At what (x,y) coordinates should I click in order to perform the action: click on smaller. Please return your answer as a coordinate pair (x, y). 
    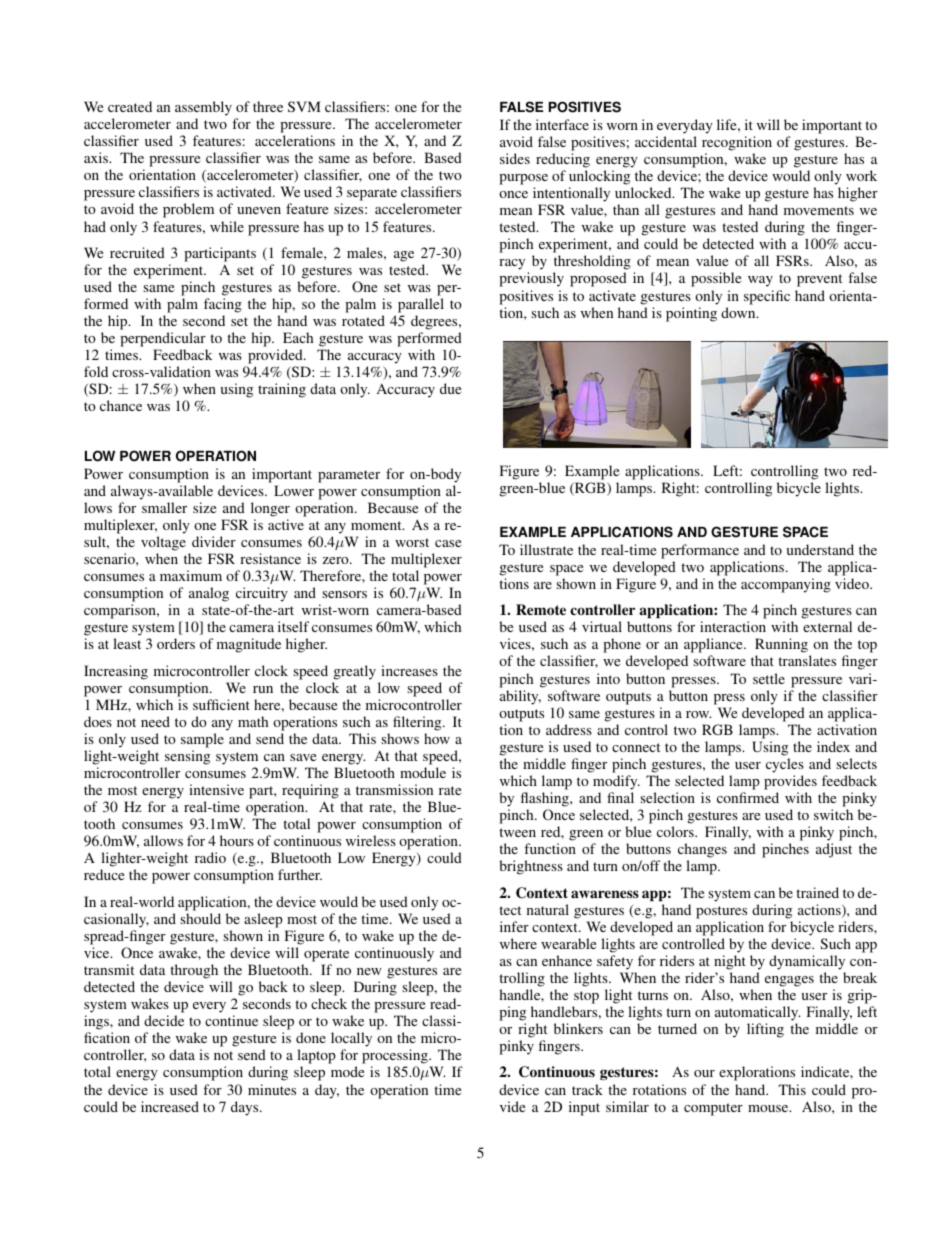
    Looking at the image, I should click on (164, 507).
